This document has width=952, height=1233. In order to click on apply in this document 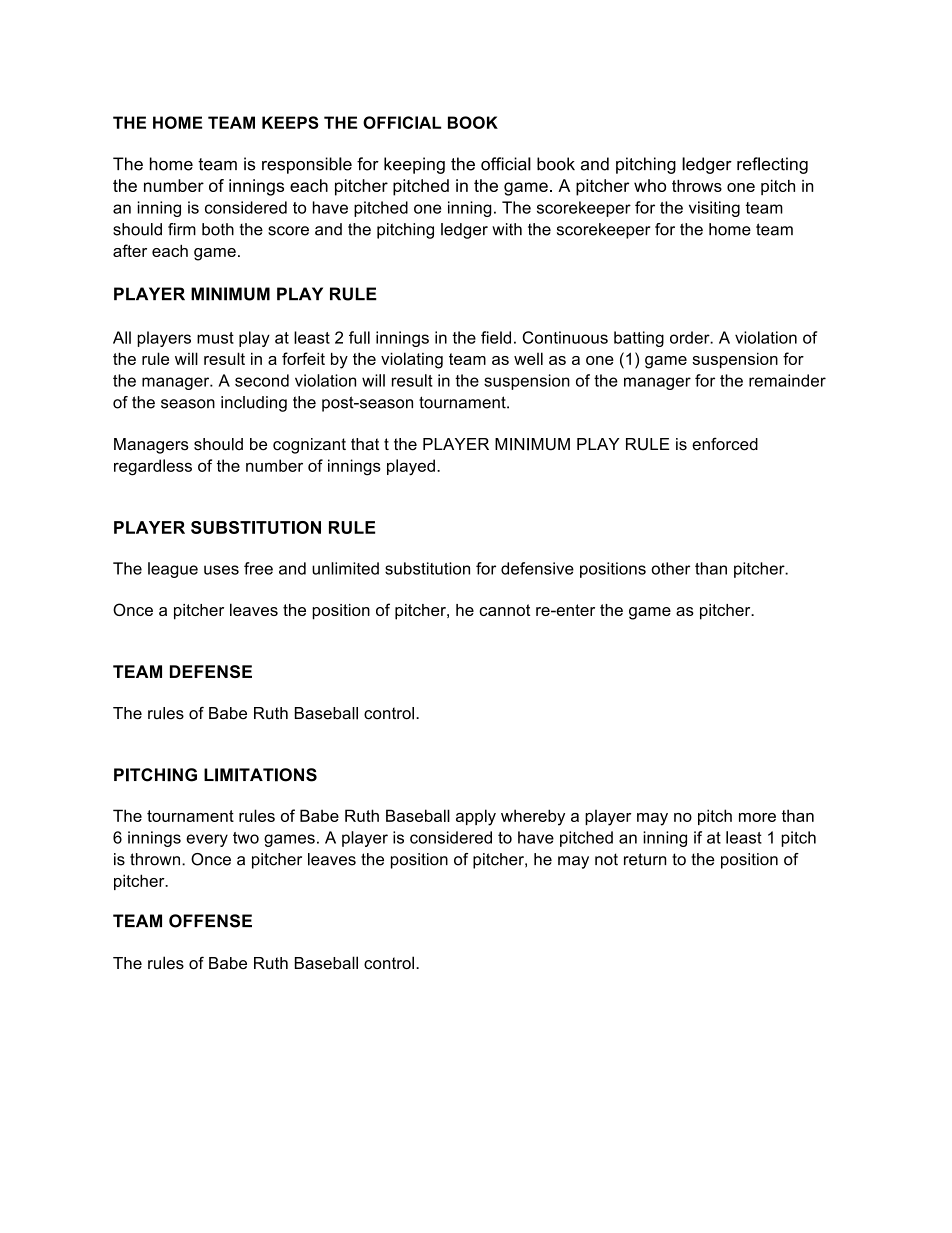, I will do `click(476, 817)`.
